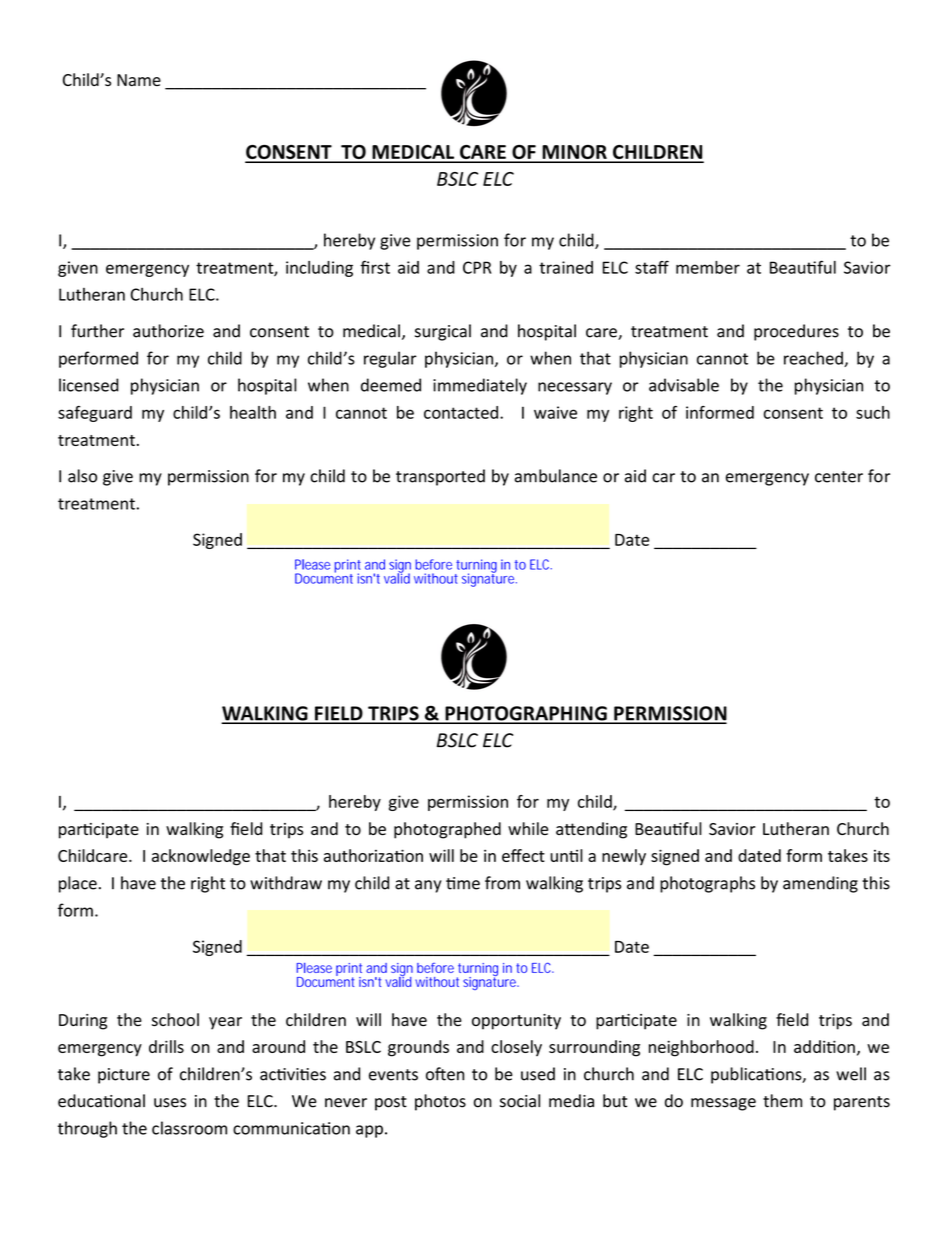  Describe the element at coordinates (574, 153) in the screenshot. I see `MINOR` at that location.
